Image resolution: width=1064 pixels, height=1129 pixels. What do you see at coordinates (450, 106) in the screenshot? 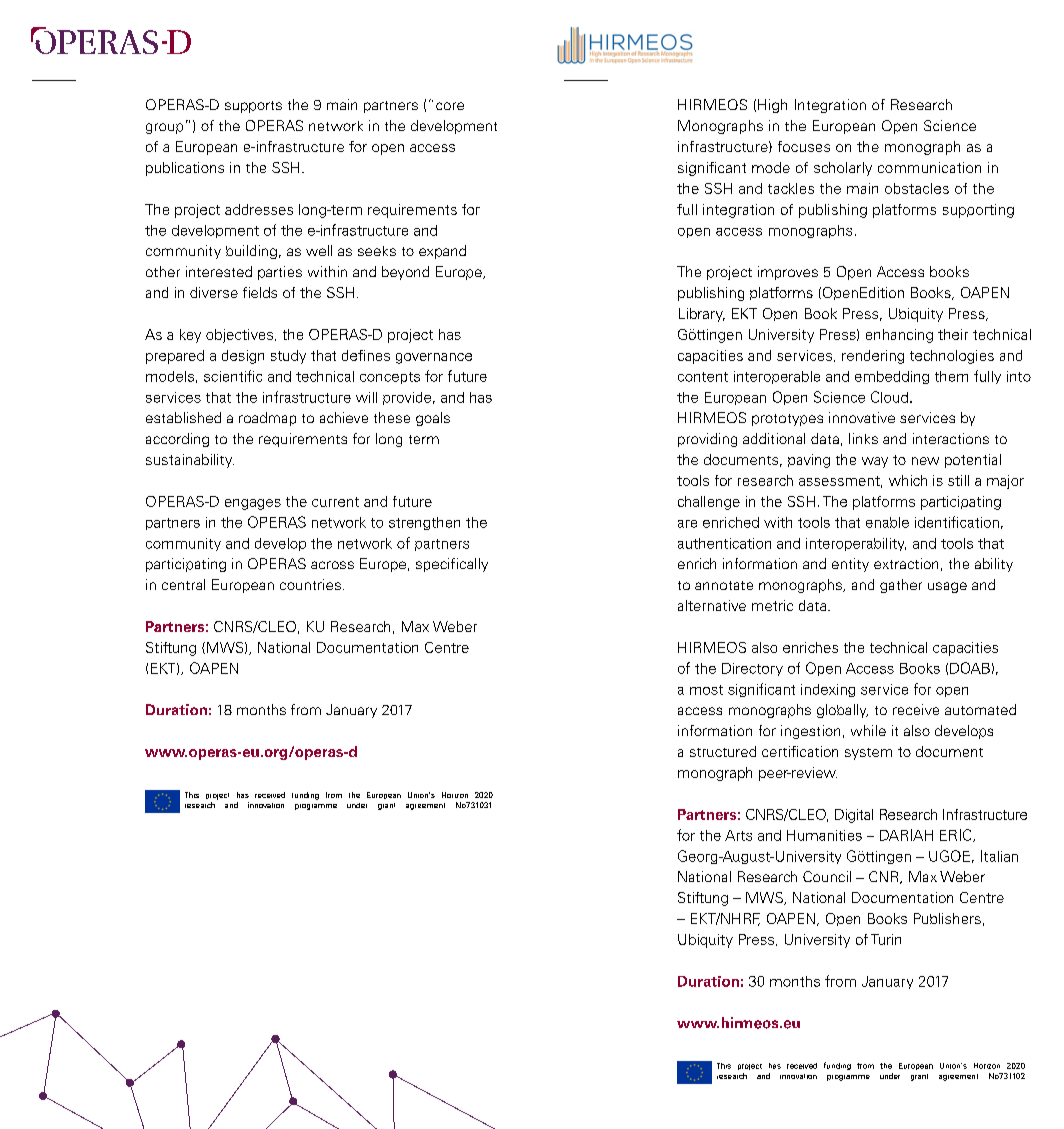
I see `core` at bounding box center [450, 106].
